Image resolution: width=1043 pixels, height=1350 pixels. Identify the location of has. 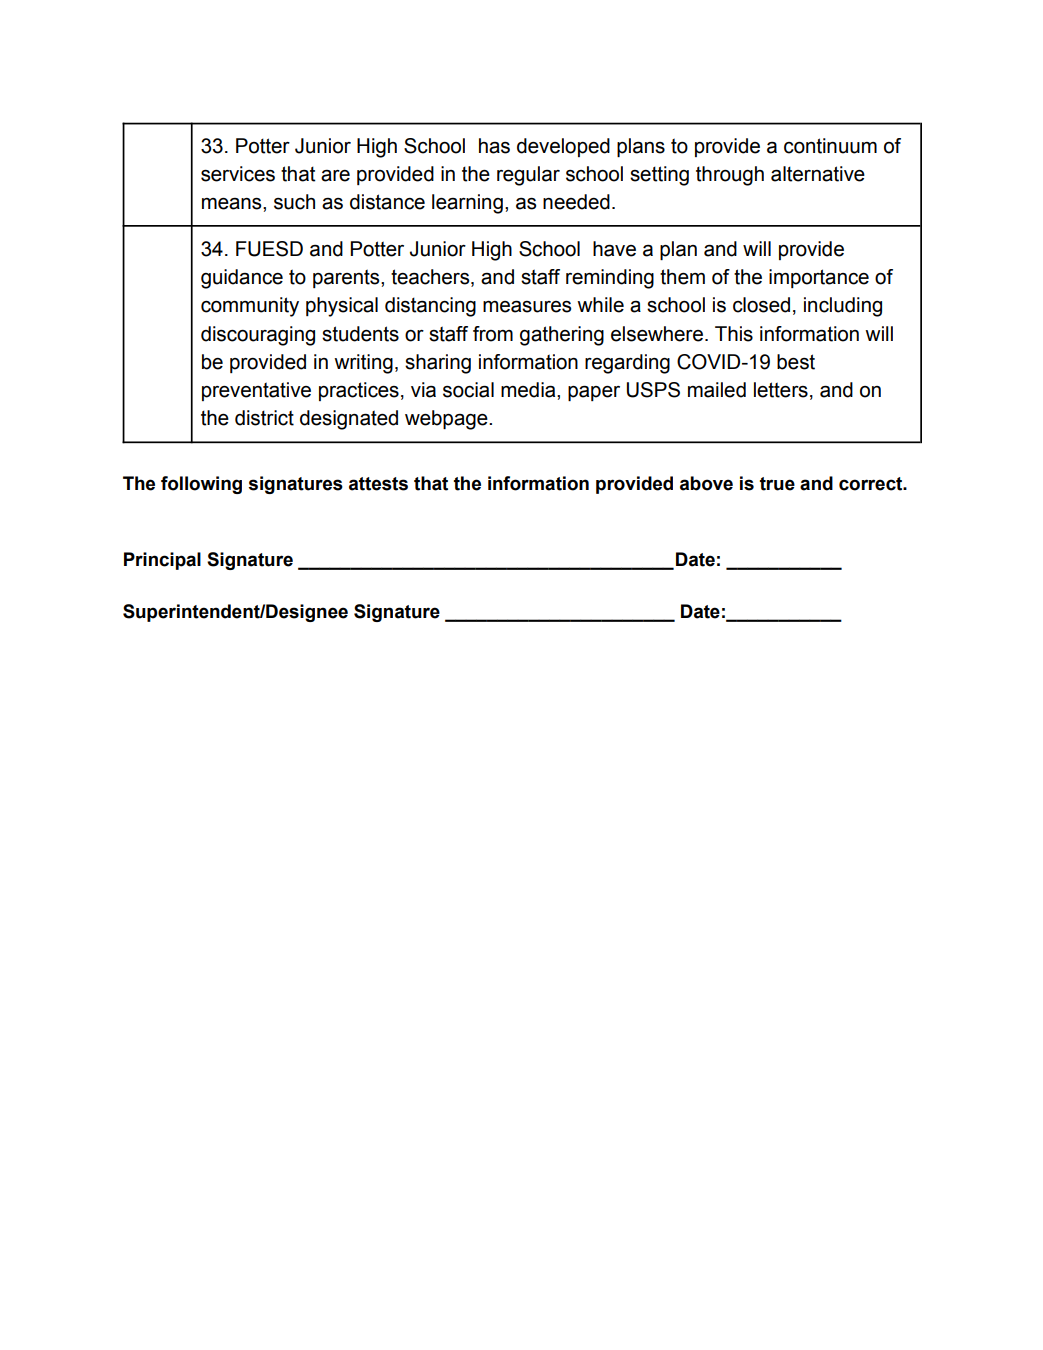
(494, 146).
